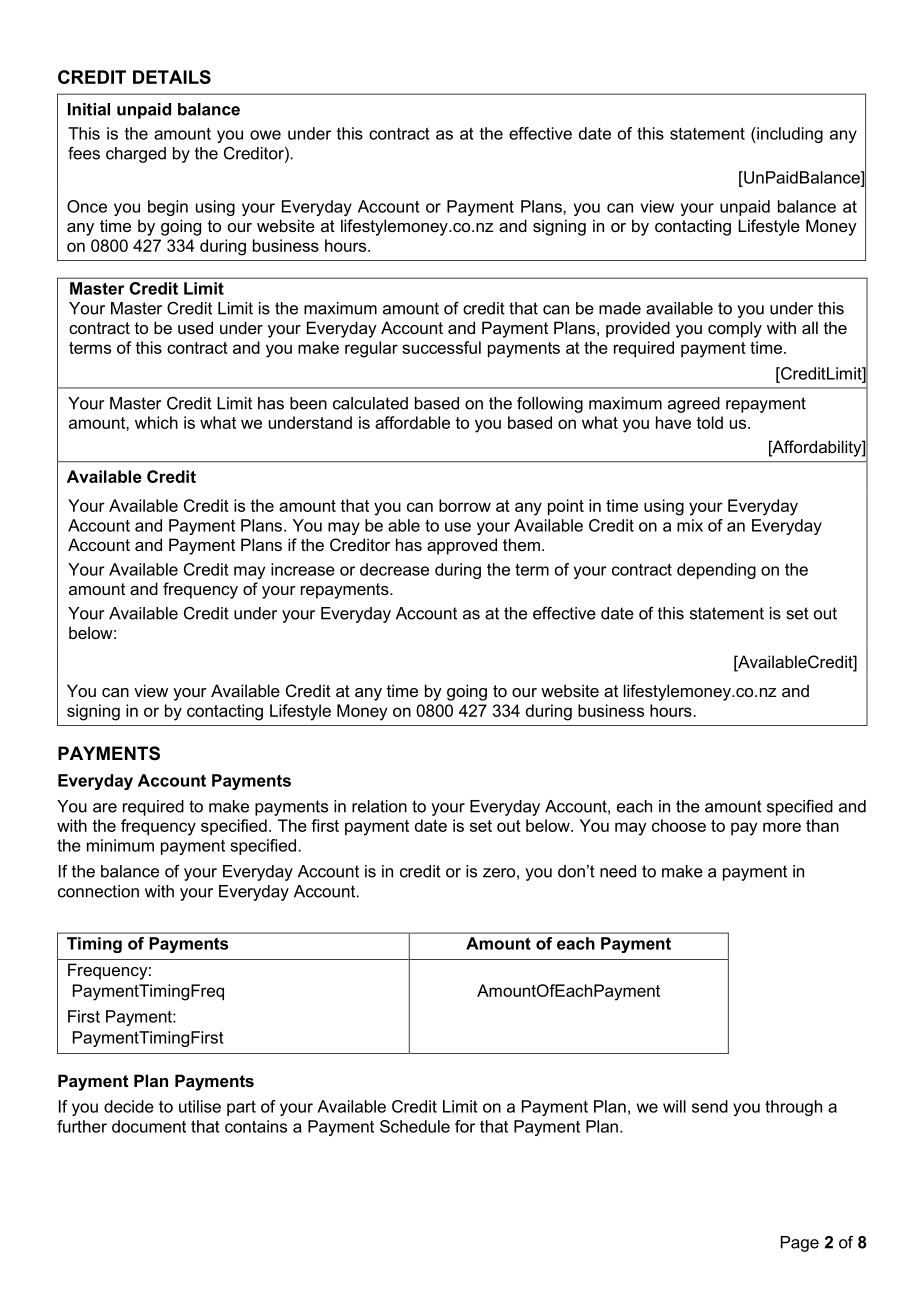  I want to click on minimum, so click(120, 845).
